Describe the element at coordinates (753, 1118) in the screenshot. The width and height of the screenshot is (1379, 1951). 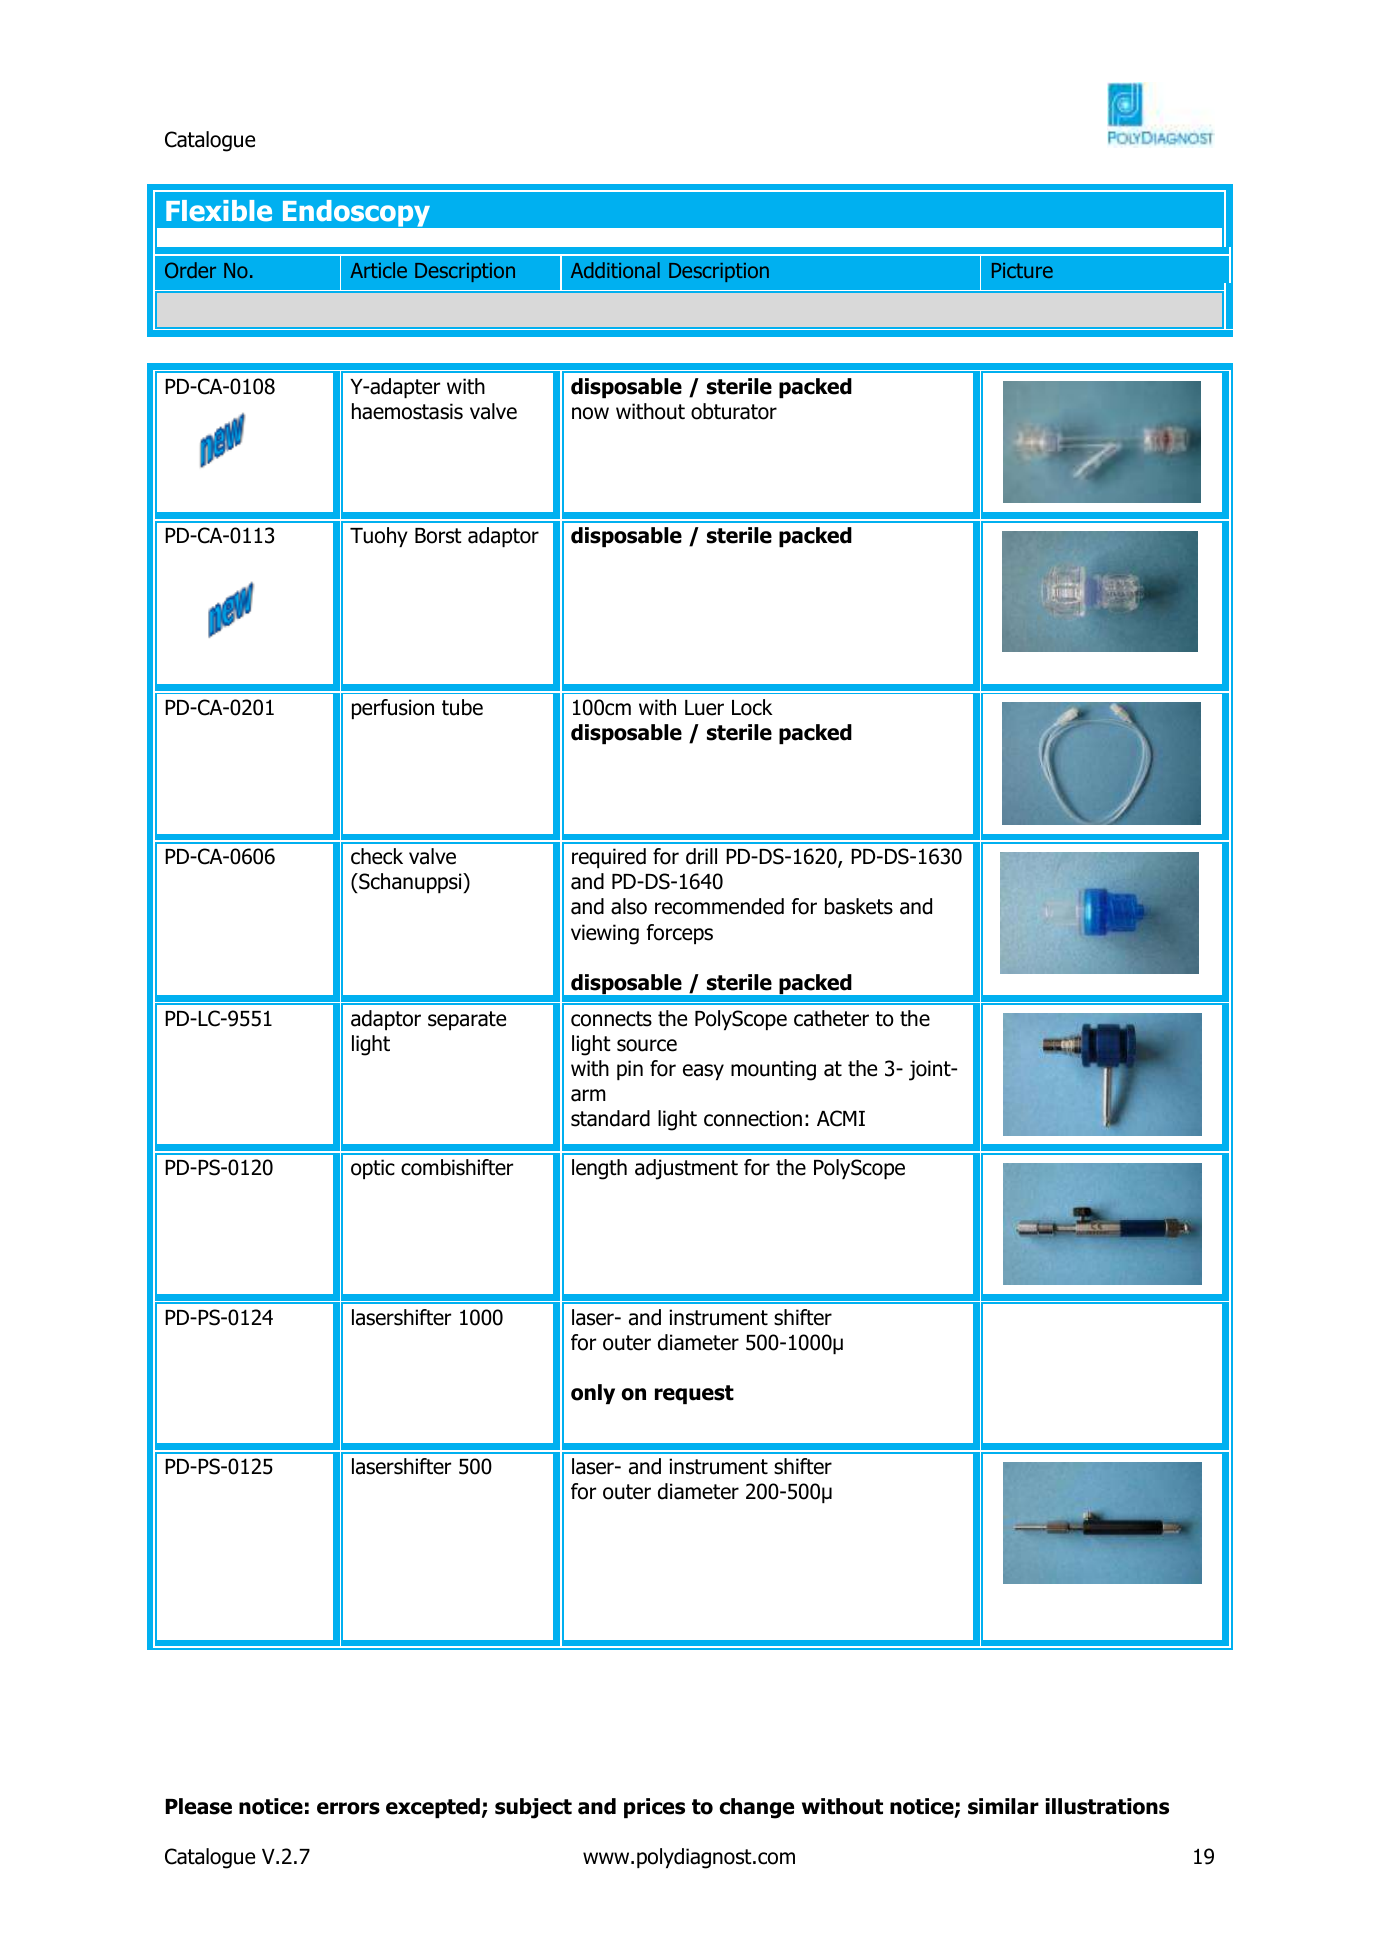
I see `connection` at that location.
